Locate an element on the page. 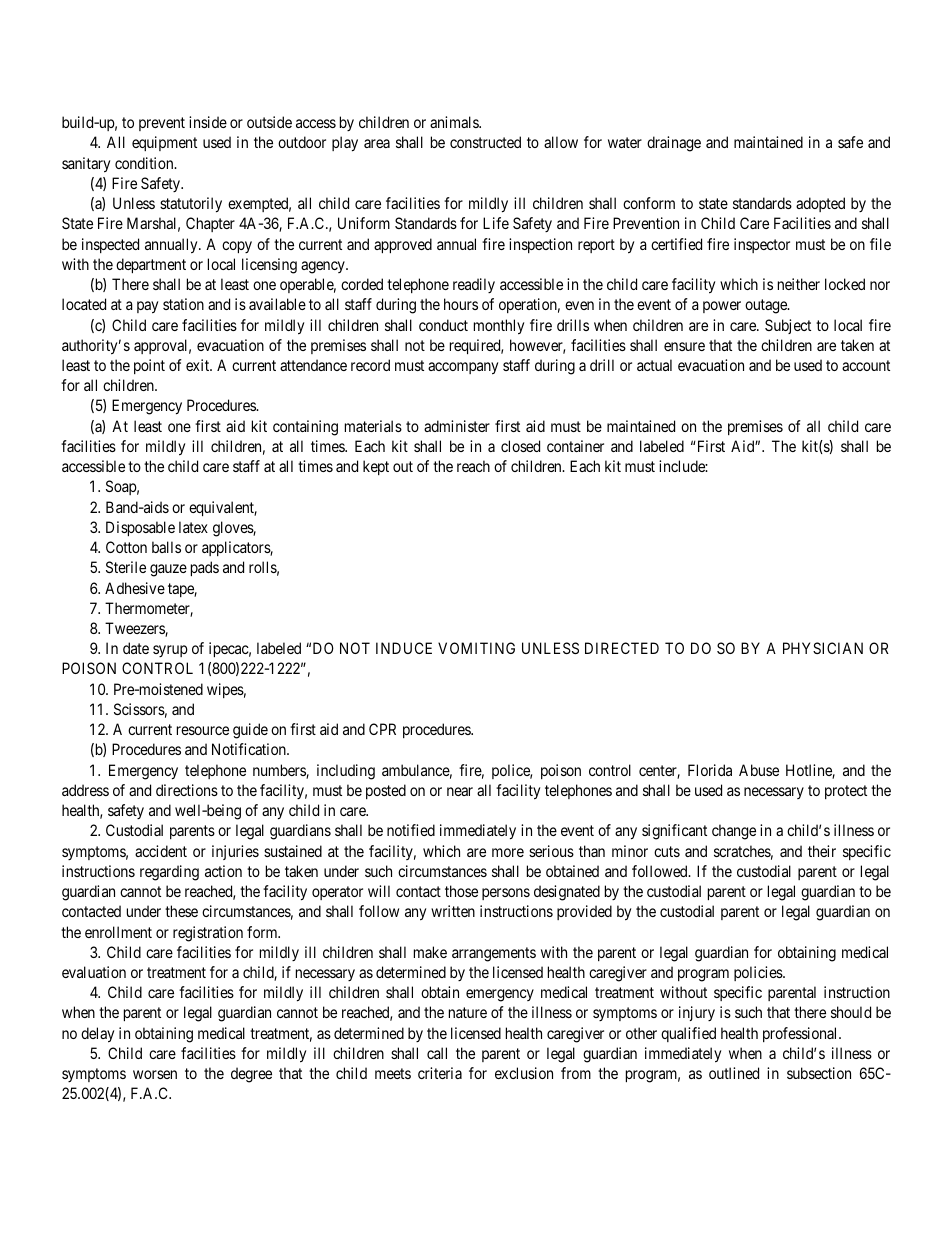 This image has height=1233, width=952. degree is located at coordinates (251, 1075).
